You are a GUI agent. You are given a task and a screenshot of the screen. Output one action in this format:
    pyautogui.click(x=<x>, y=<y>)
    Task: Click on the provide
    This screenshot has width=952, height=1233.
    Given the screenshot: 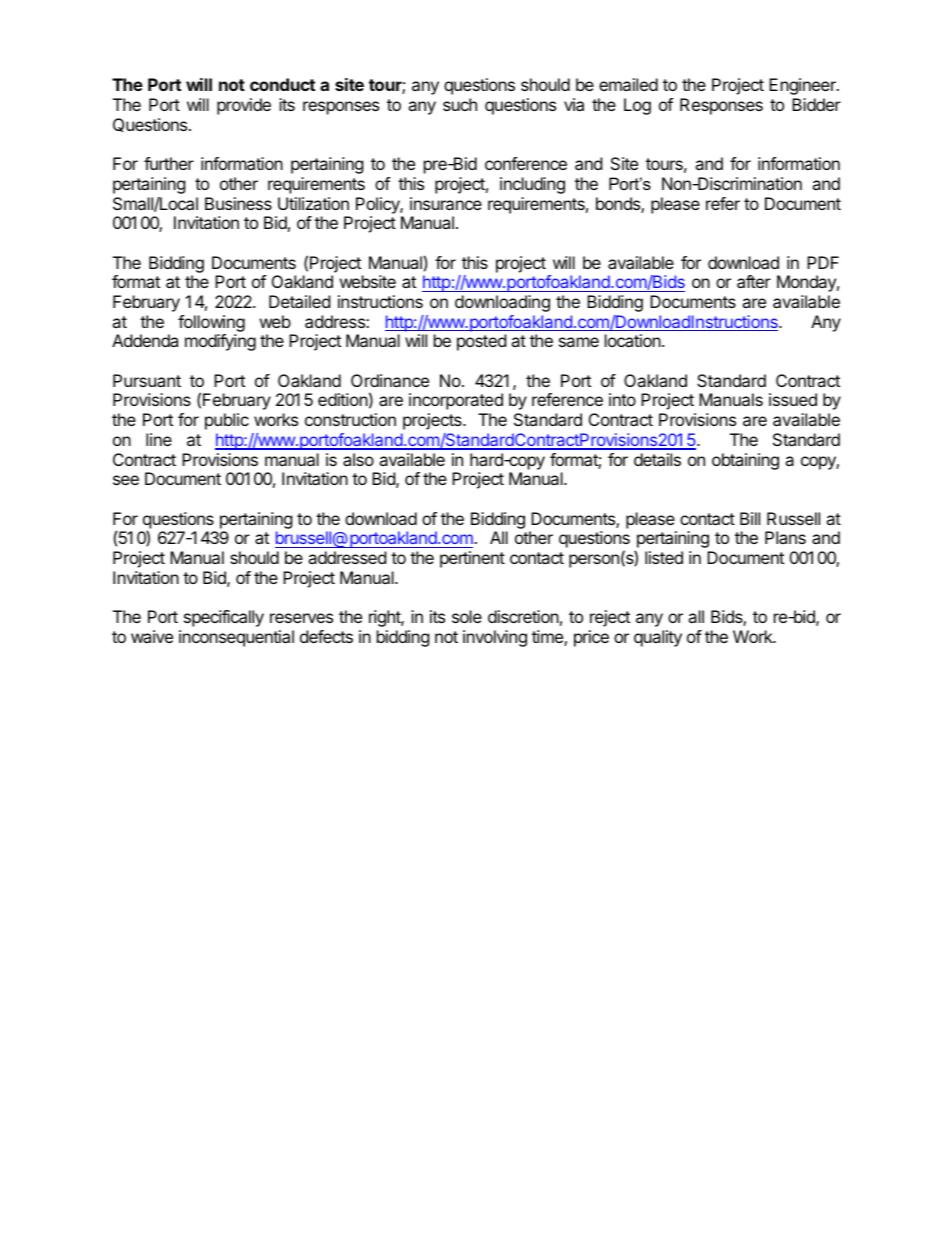 What is the action you would take?
    pyautogui.click(x=244, y=106)
